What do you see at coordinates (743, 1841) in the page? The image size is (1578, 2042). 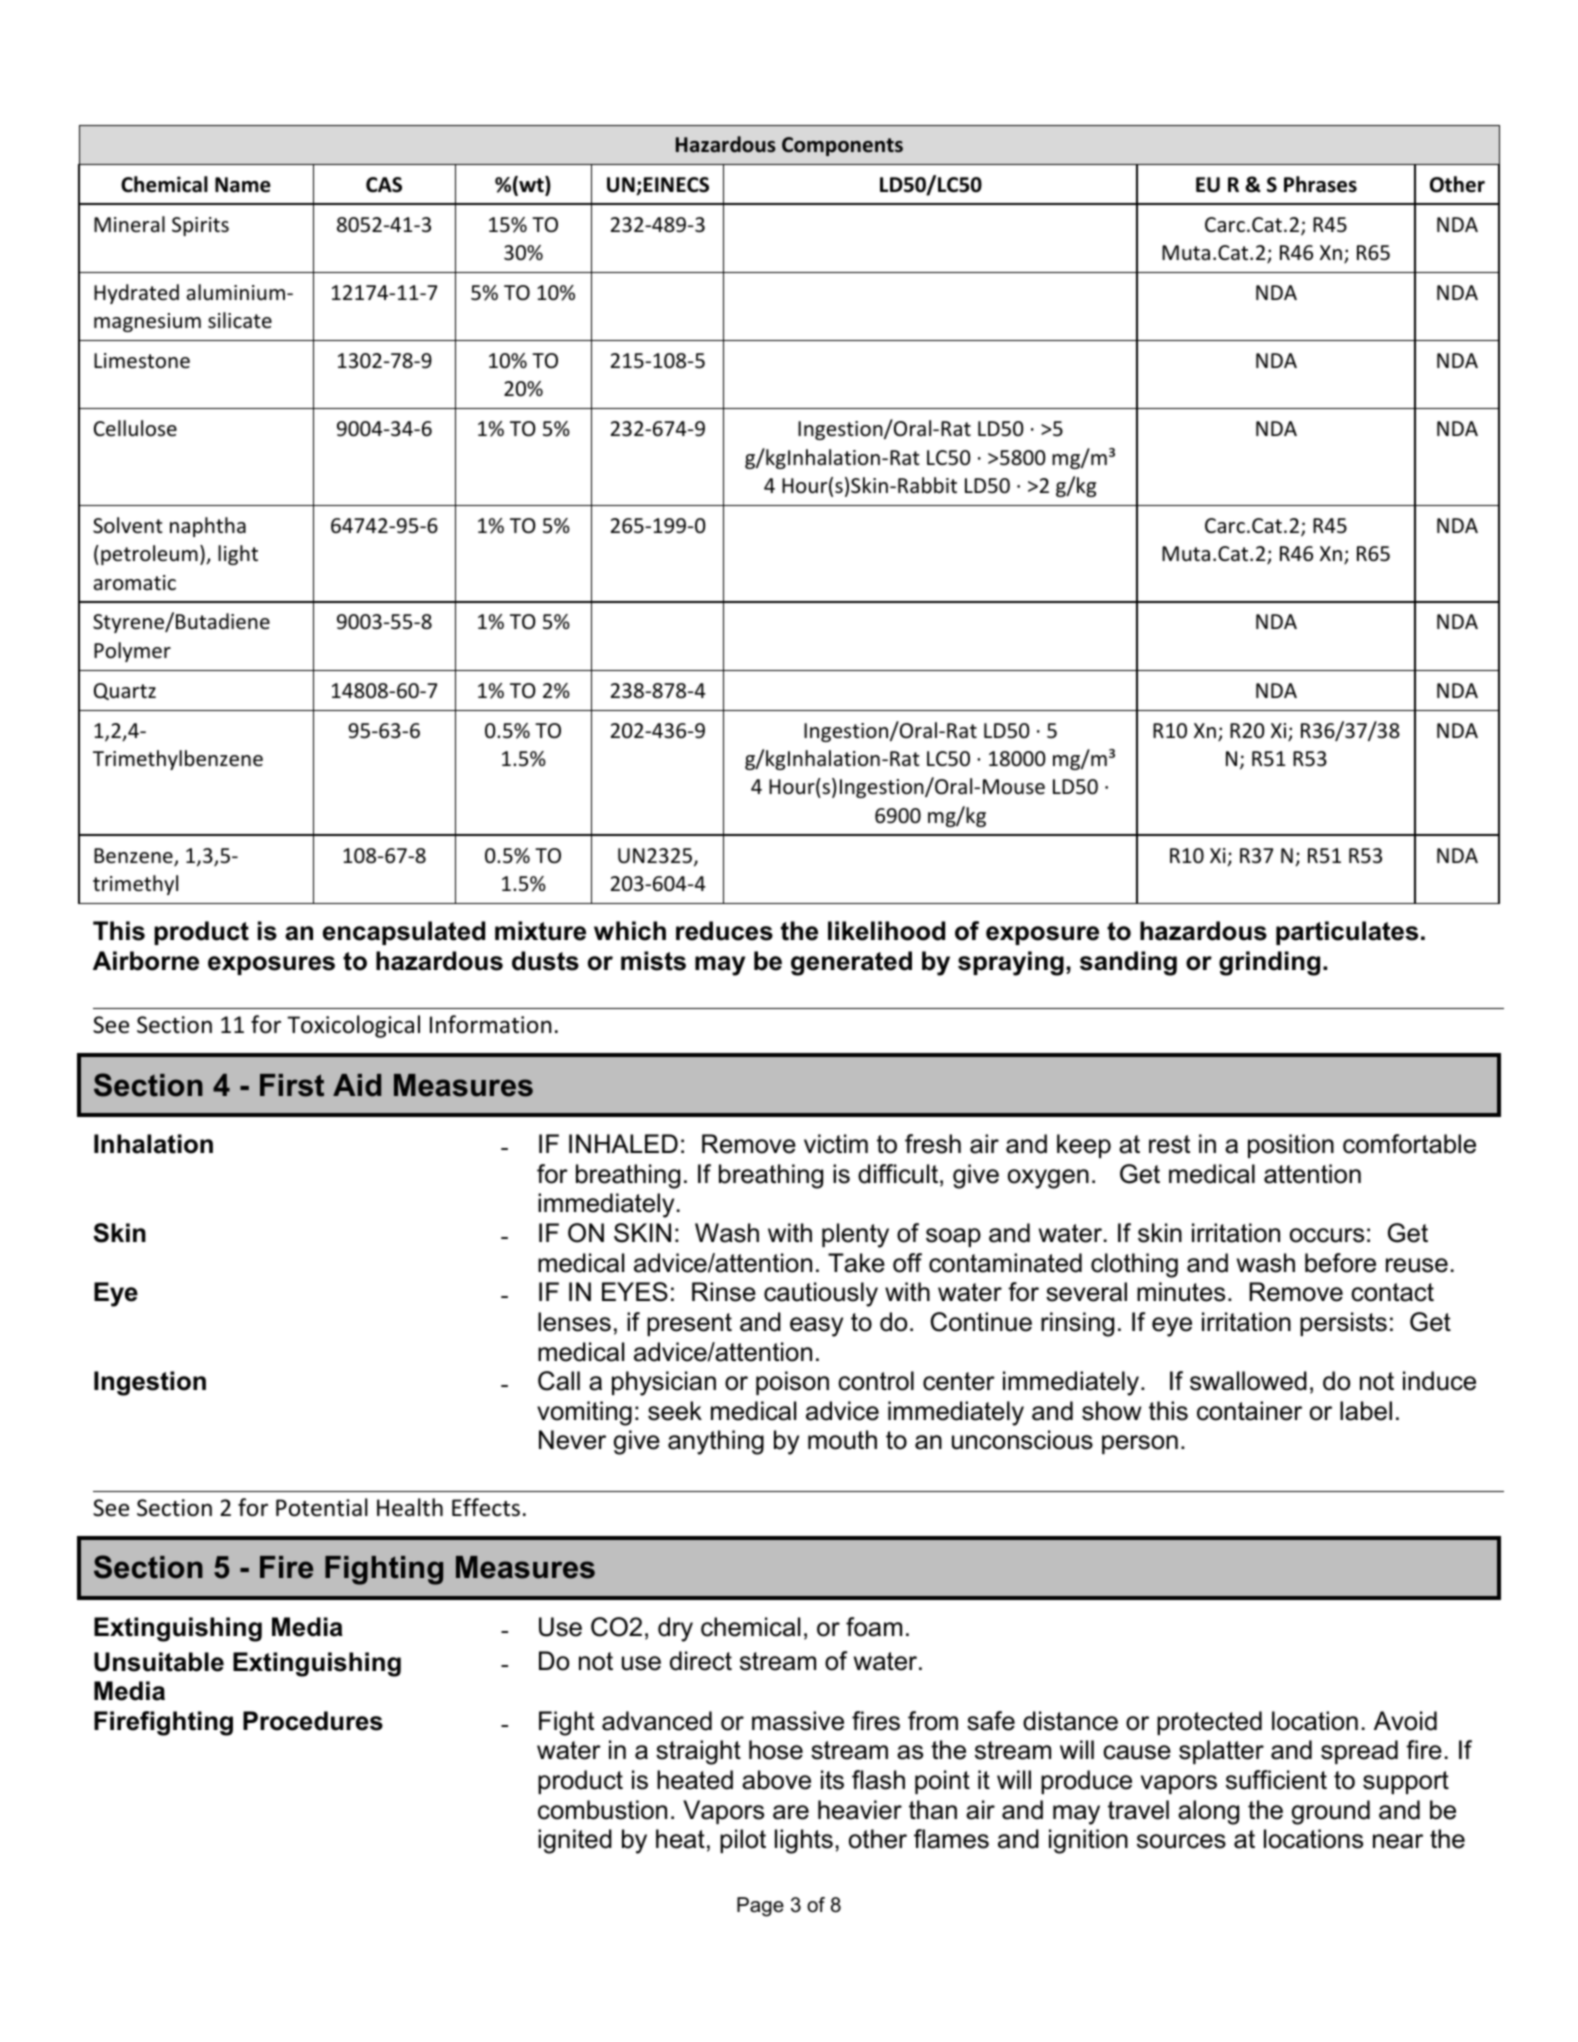 I see `pilot` at bounding box center [743, 1841].
